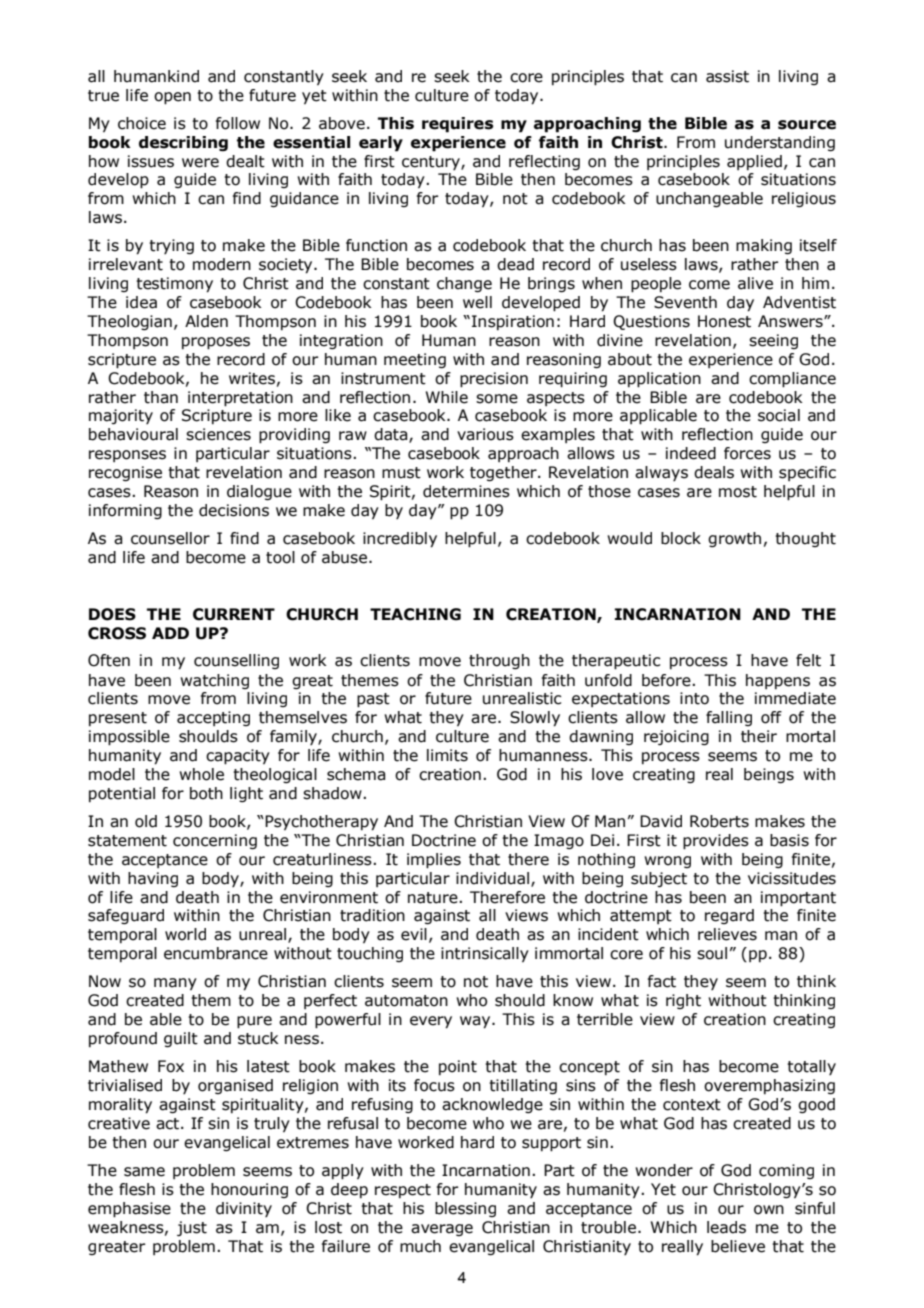  Describe the element at coordinates (778, 681) in the screenshot. I see `happens` at that location.
